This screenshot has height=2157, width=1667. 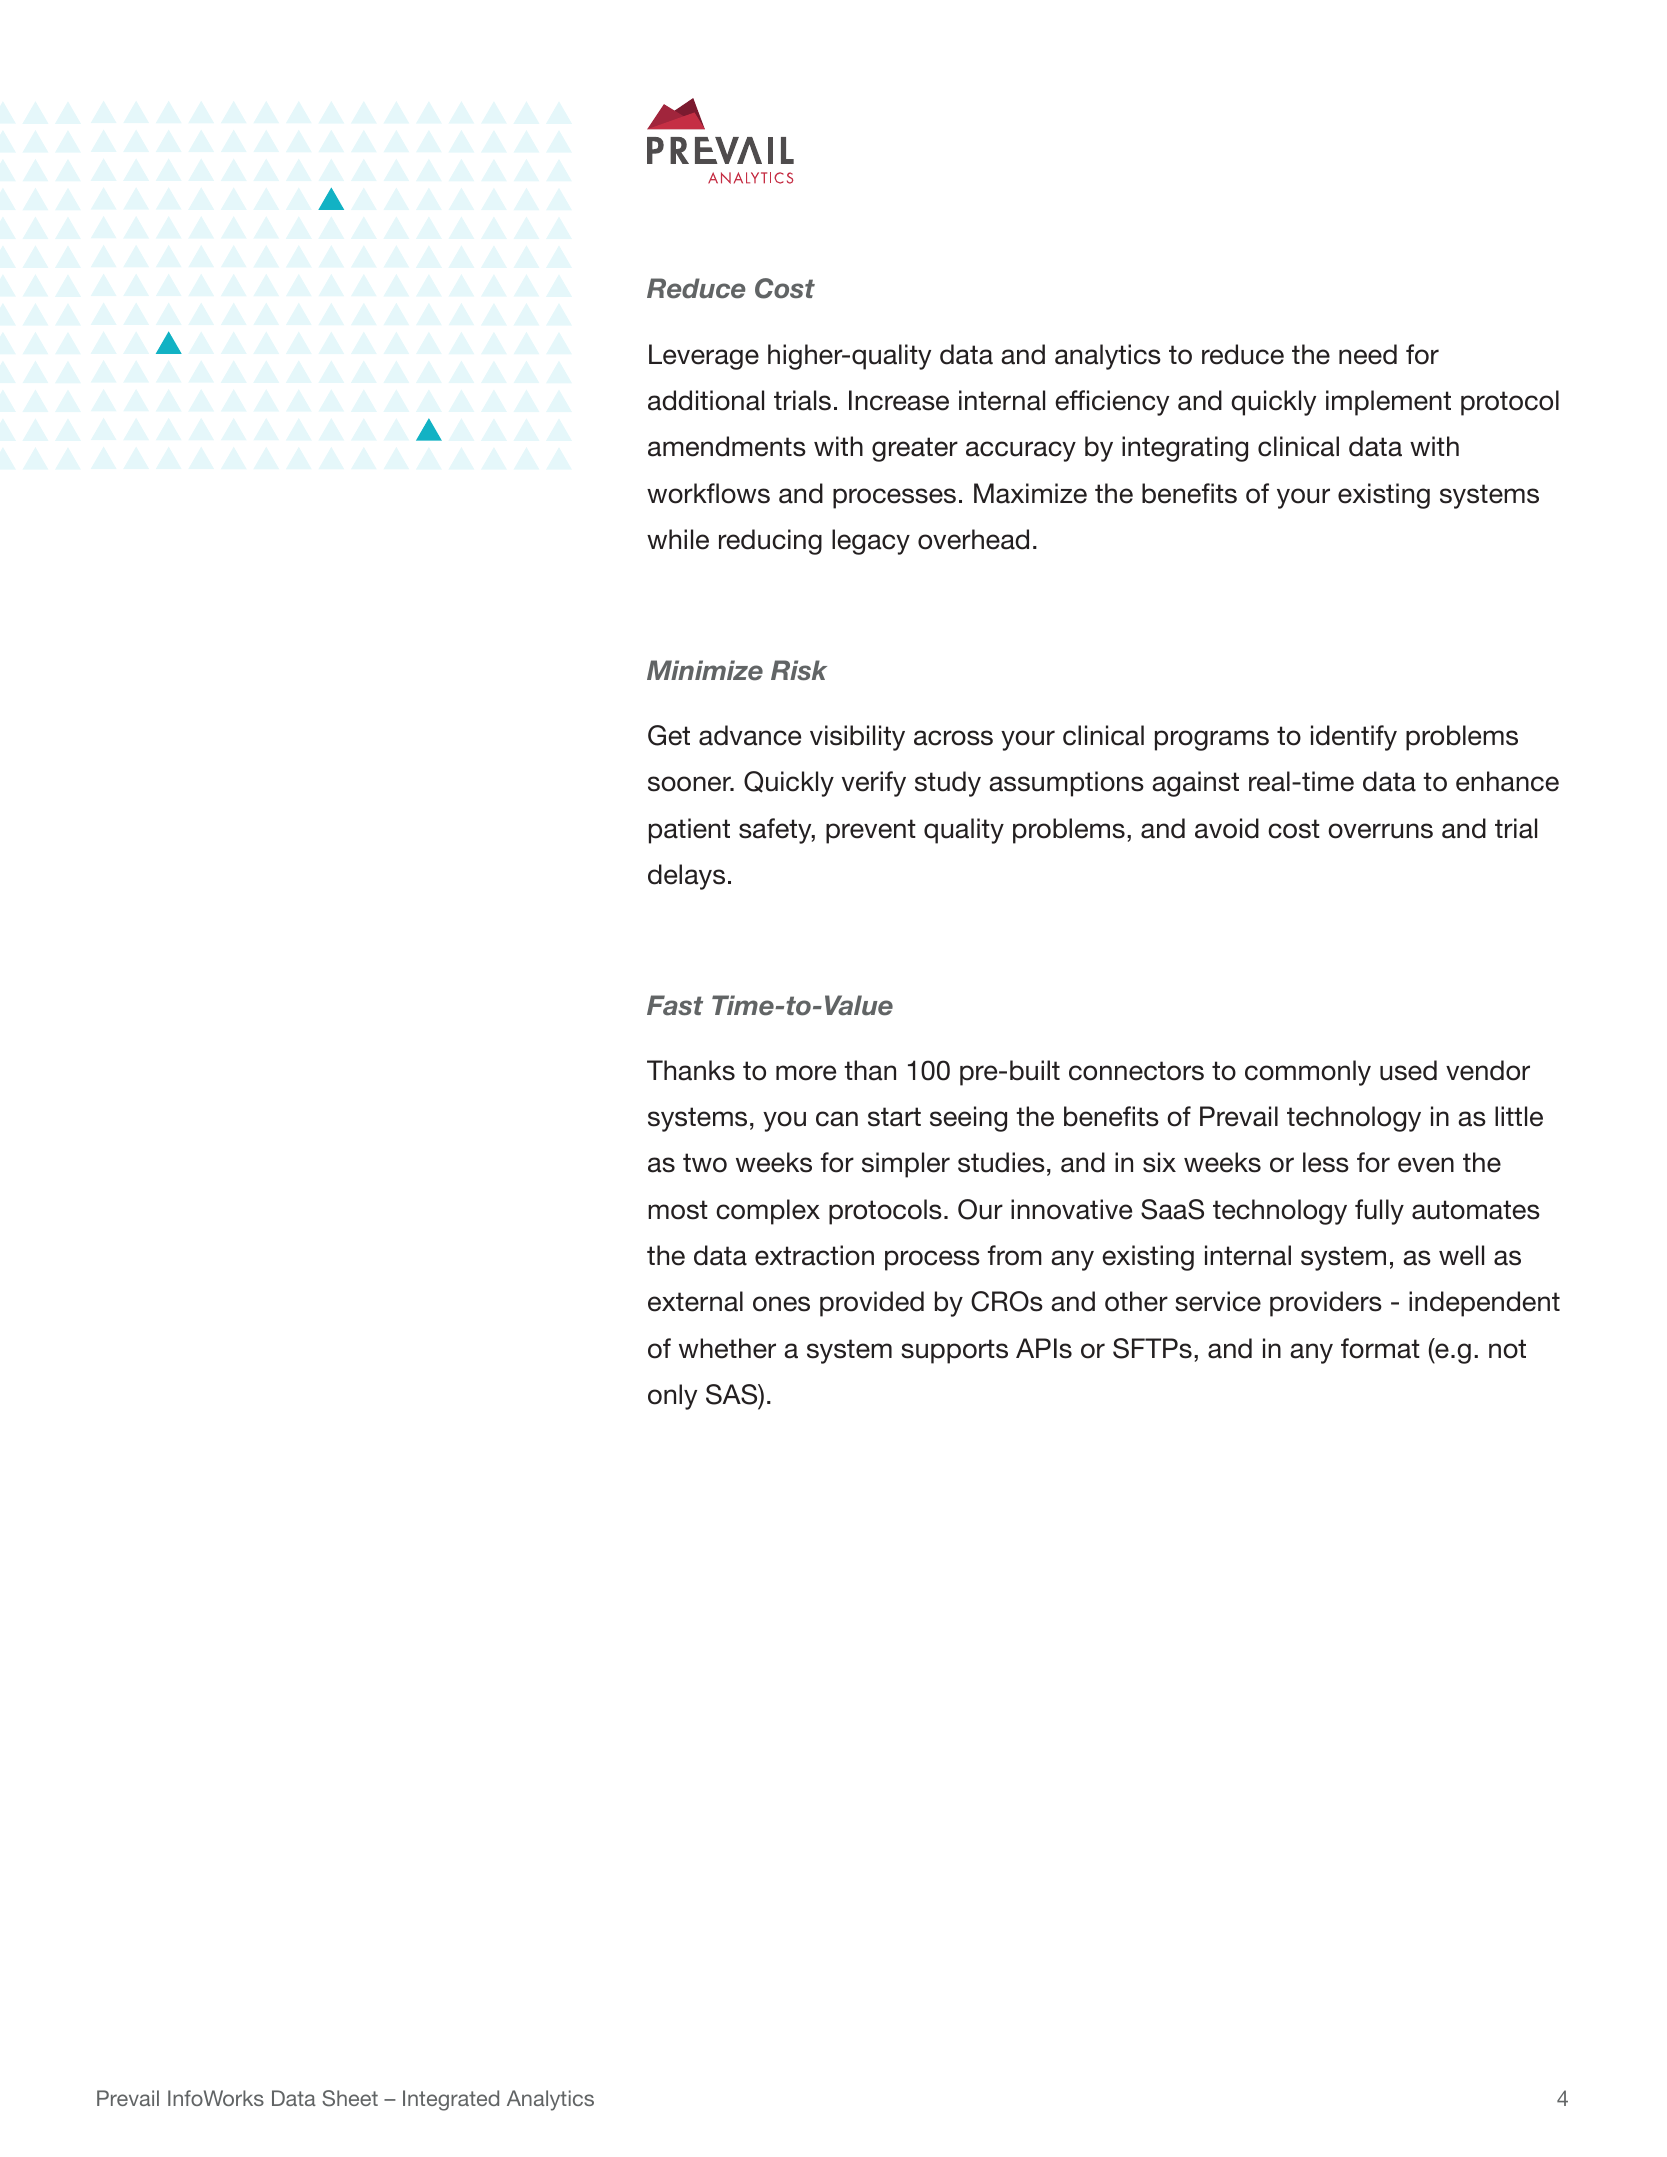 I want to click on most, so click(x=678, y=1210).
